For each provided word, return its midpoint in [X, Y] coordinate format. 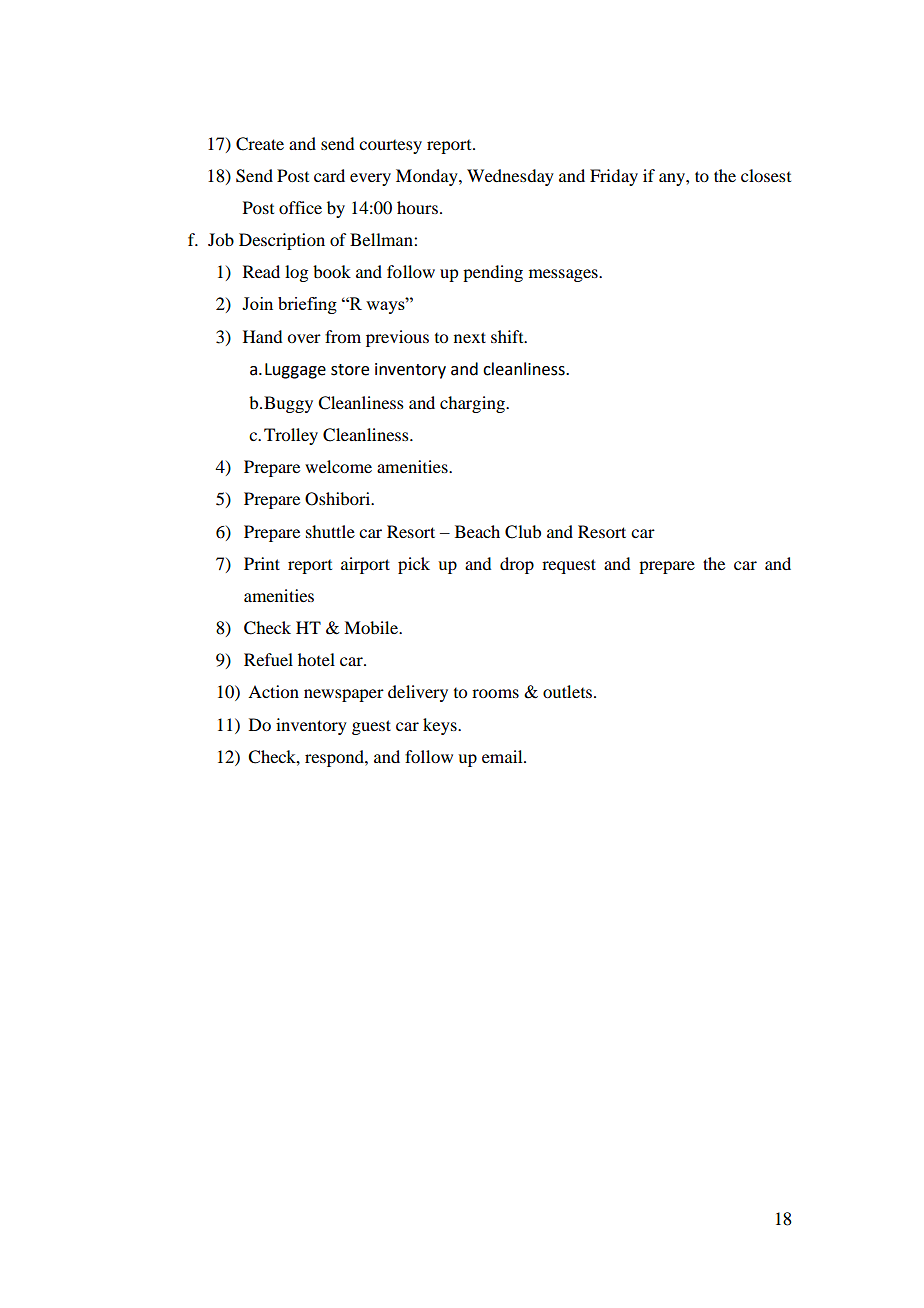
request [569, 566]
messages [564, 275]
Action [273, 691]
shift [508, 336]
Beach [477, 531]
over [304, 338]
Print [262, 563]
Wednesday [510, 177]
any [673, 179]
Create [260, 144]
